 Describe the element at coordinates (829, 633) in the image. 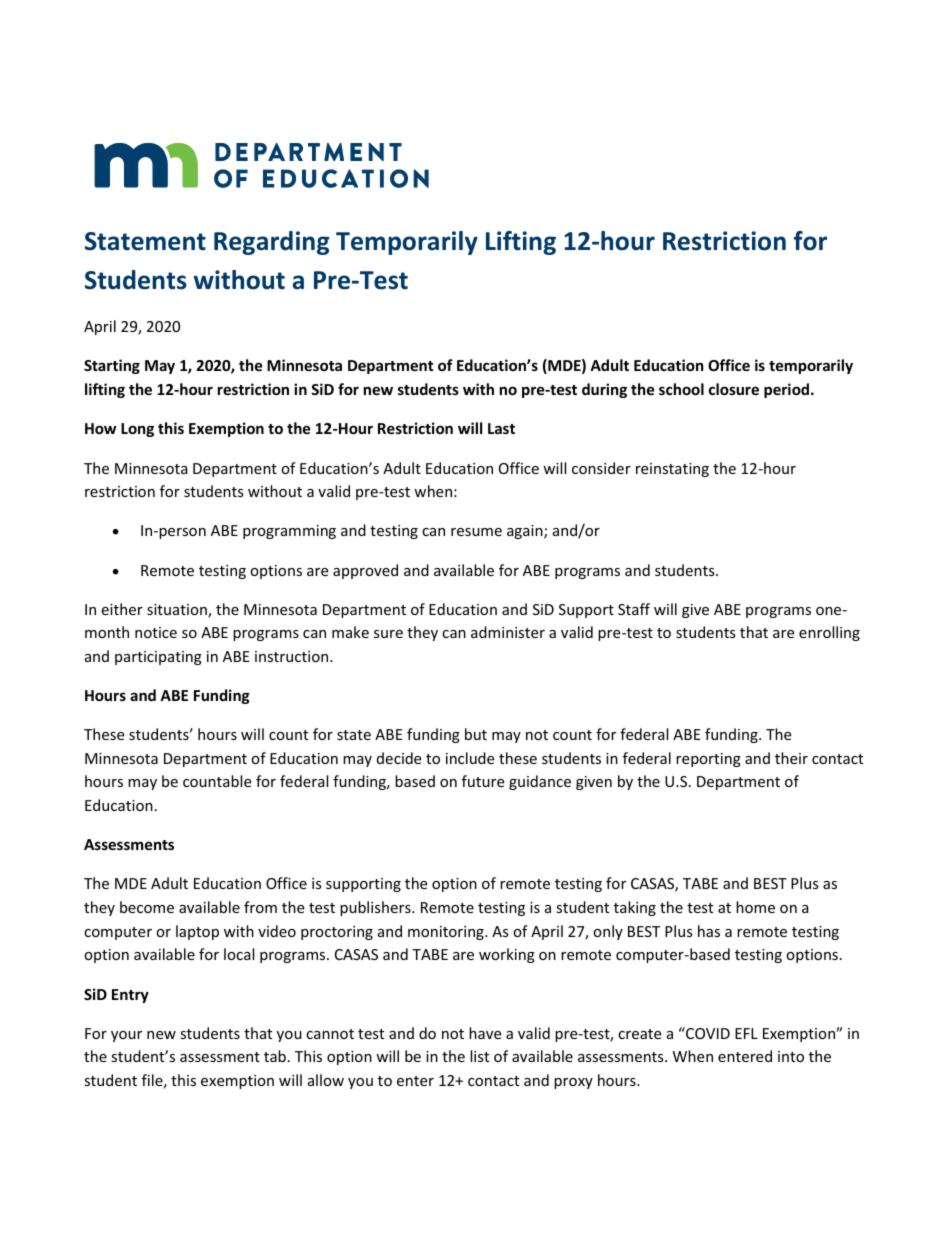

I see `enrolling` at that location.
